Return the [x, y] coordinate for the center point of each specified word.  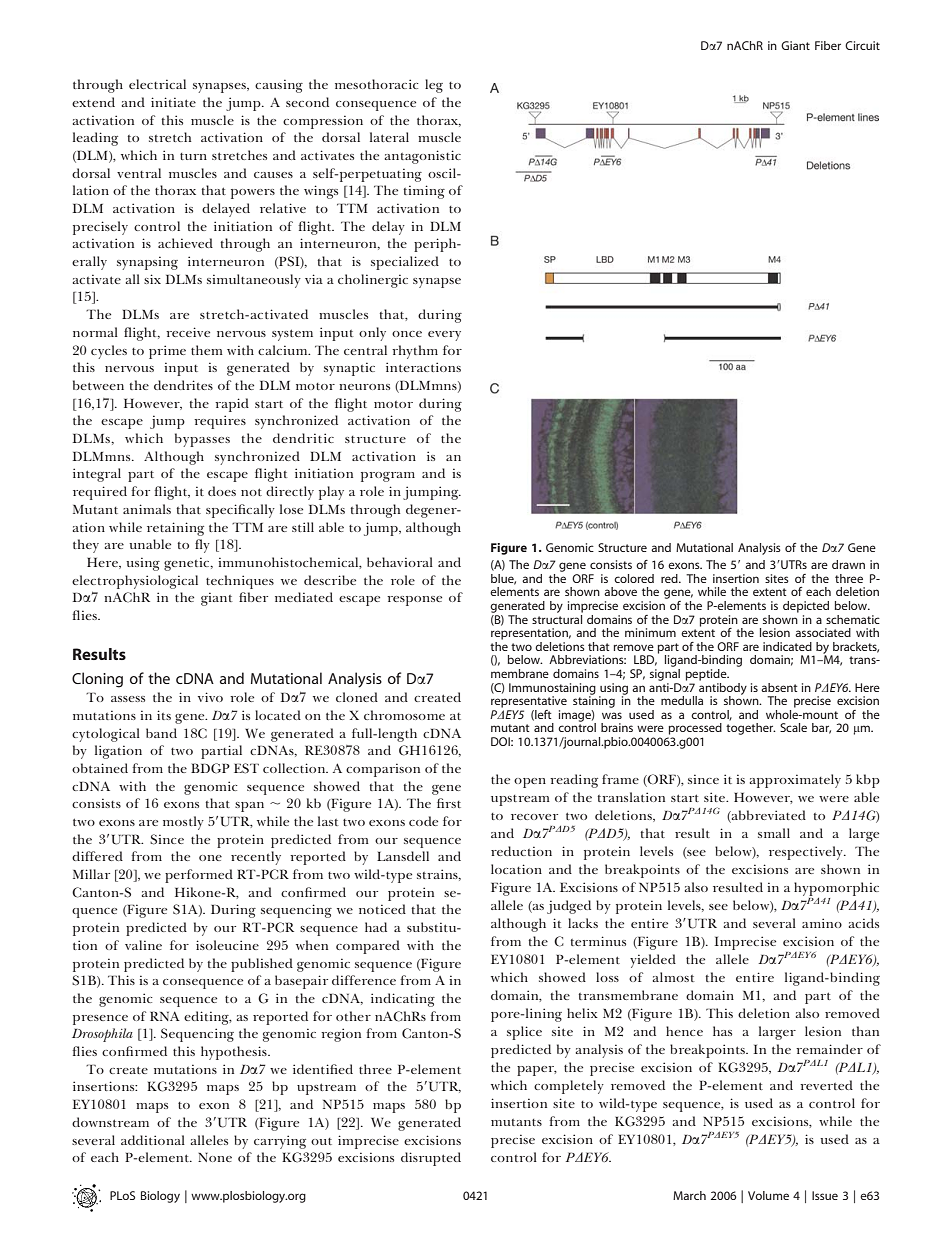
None [215, 1157]
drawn [848, 564]
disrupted [431, 1159]
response [414, 601]
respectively [807, 853]
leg [434, 86]
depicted [806, 607]
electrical [157, 84]
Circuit [862, 45]
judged [569, 907]
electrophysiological [135, 582]
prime [167, 352]
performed [199, 876]
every [444, 336]
